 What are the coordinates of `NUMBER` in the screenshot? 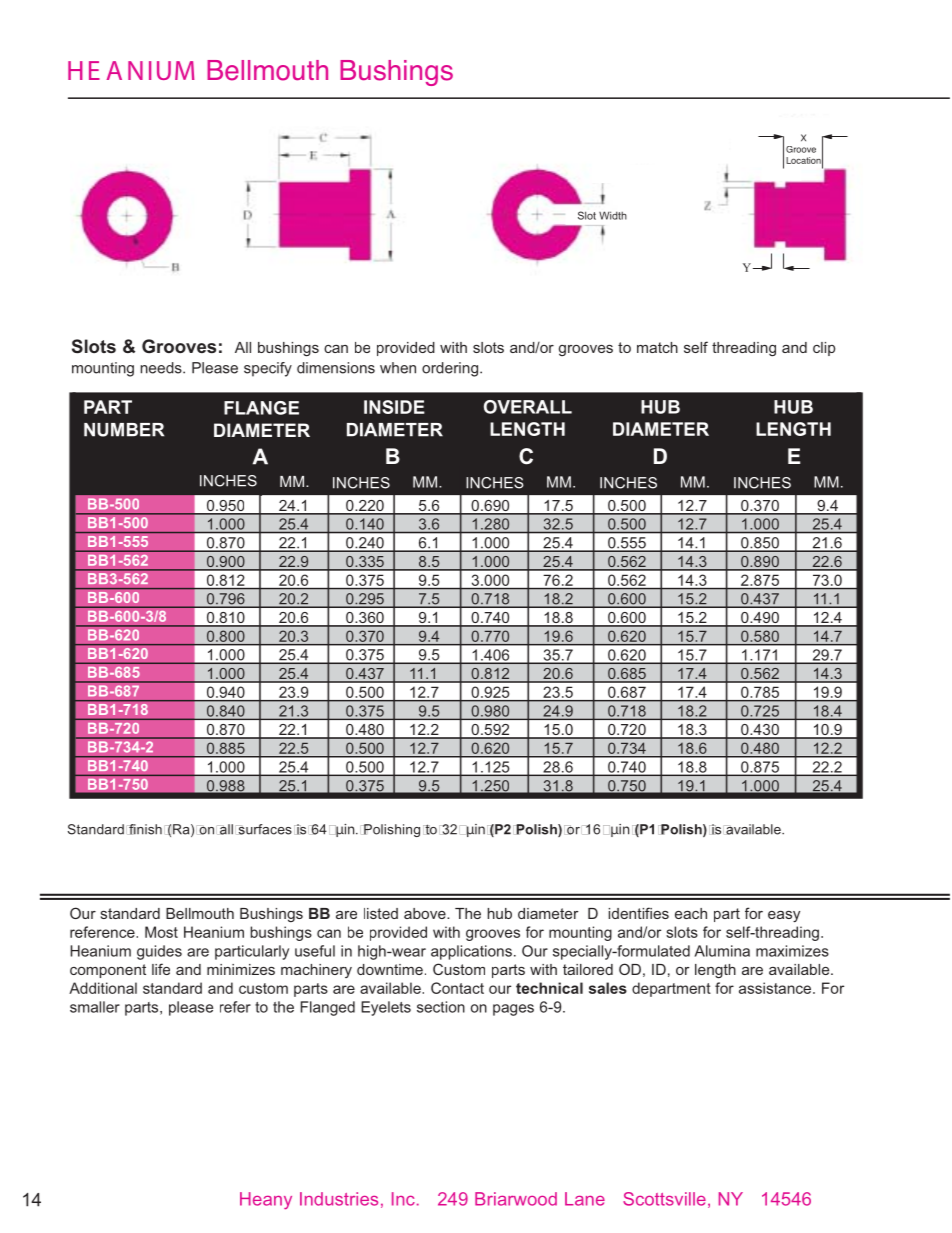 It's located at (124, 430).
